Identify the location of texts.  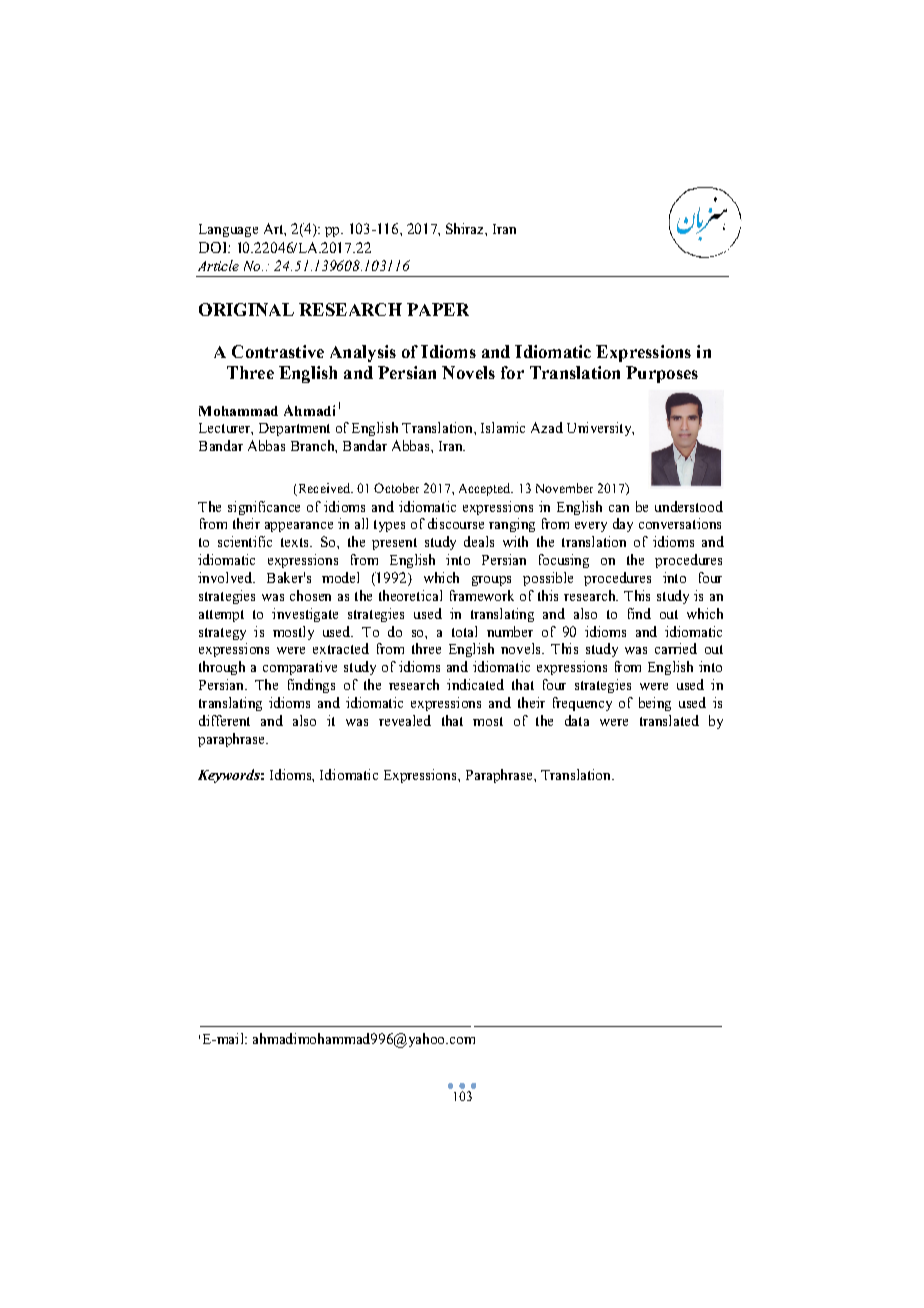
(296, 542).
